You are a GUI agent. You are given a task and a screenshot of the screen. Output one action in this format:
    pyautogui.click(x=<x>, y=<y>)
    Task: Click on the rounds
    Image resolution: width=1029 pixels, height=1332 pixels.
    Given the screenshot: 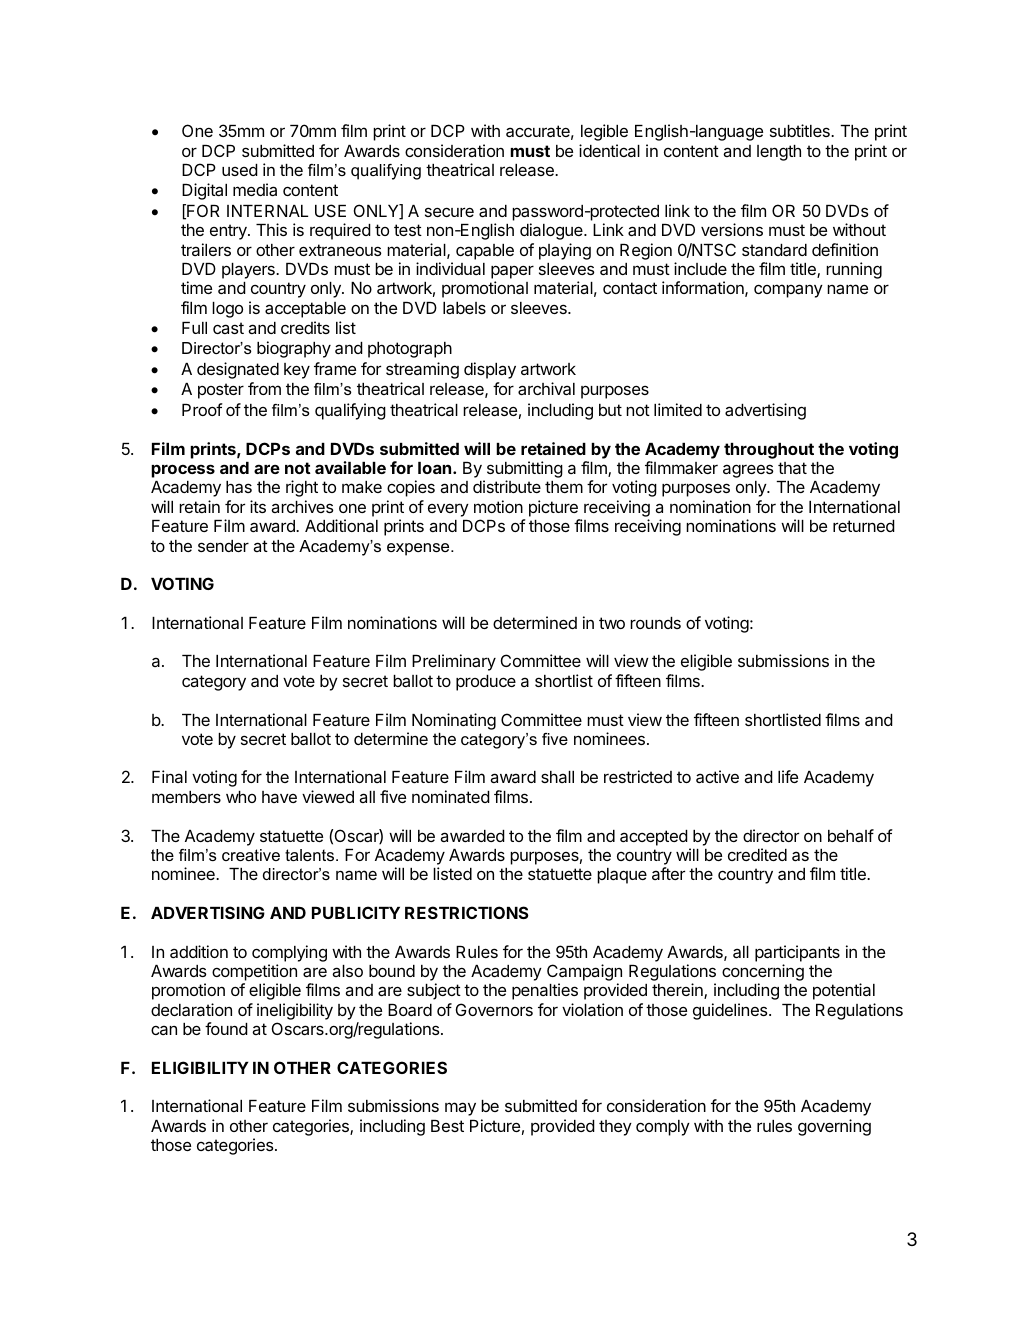 What is the action you would take?
    pyautogui.click(x=655, y=623)
